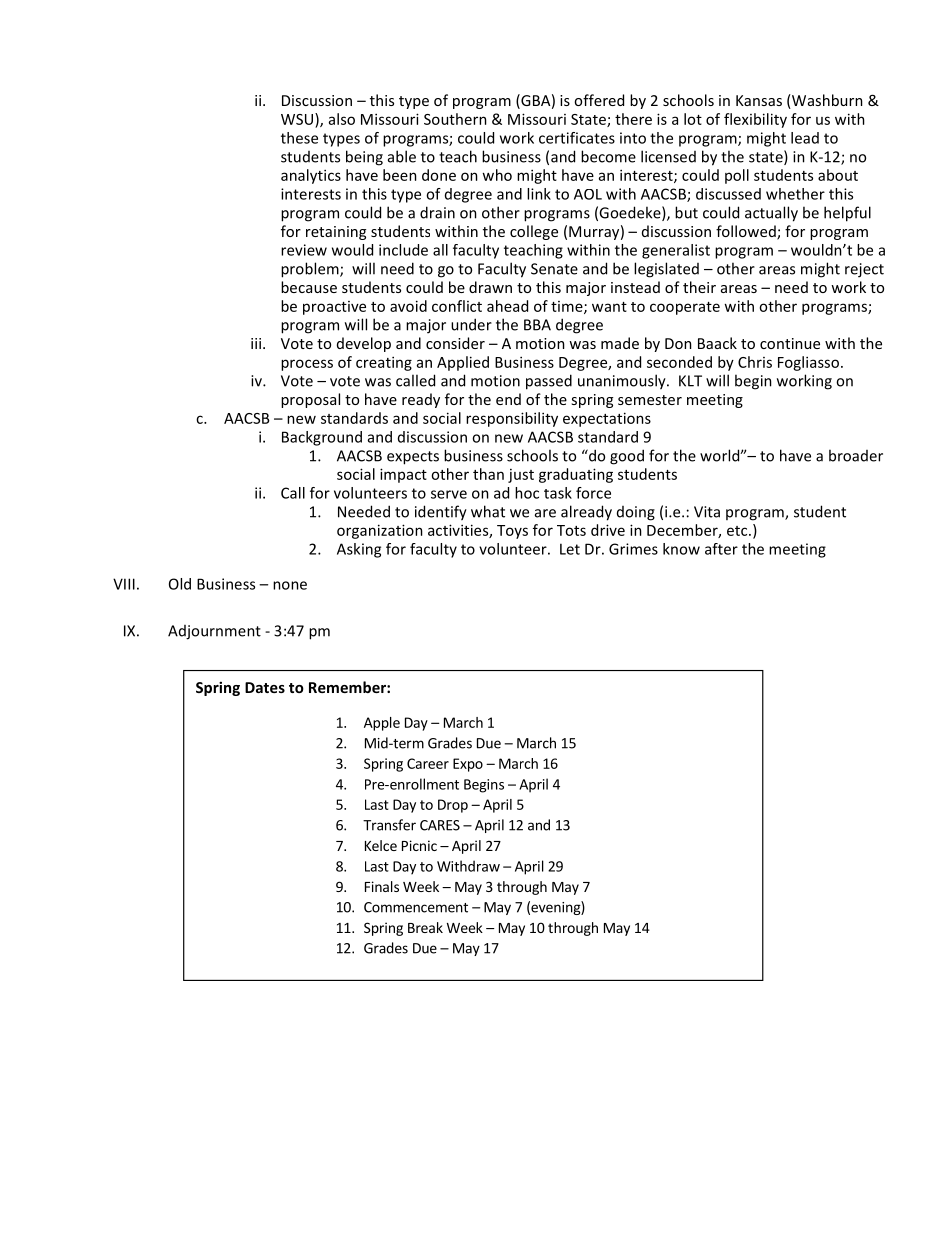  What do you see at coordinates (180, 584) in the document?
I see `Old` at bounding box center [180, 584].
